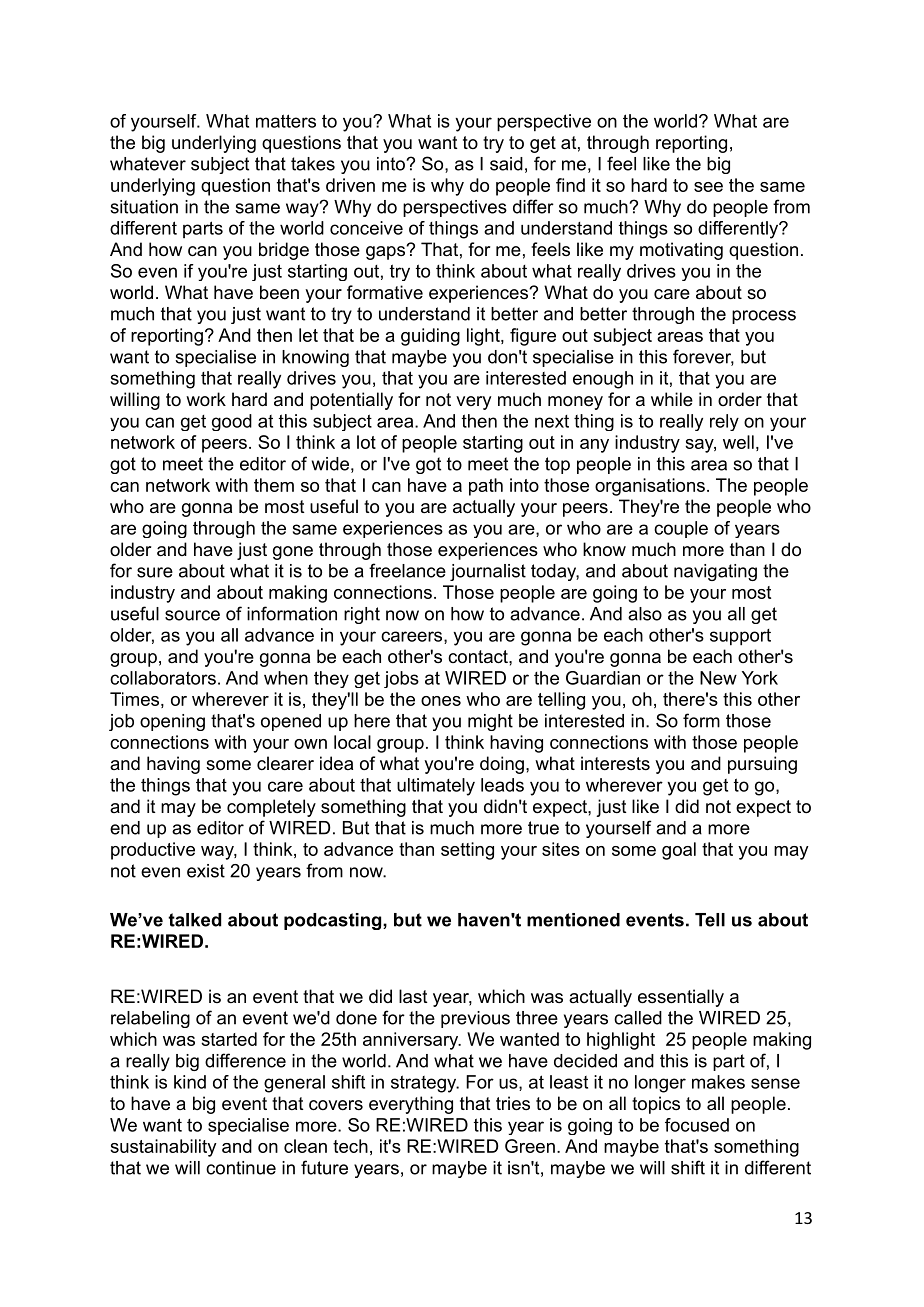 The width and height of the image is (924, 1307). Describe the element at coordinates (194, 920) in the image. I see `talked` at that location.
